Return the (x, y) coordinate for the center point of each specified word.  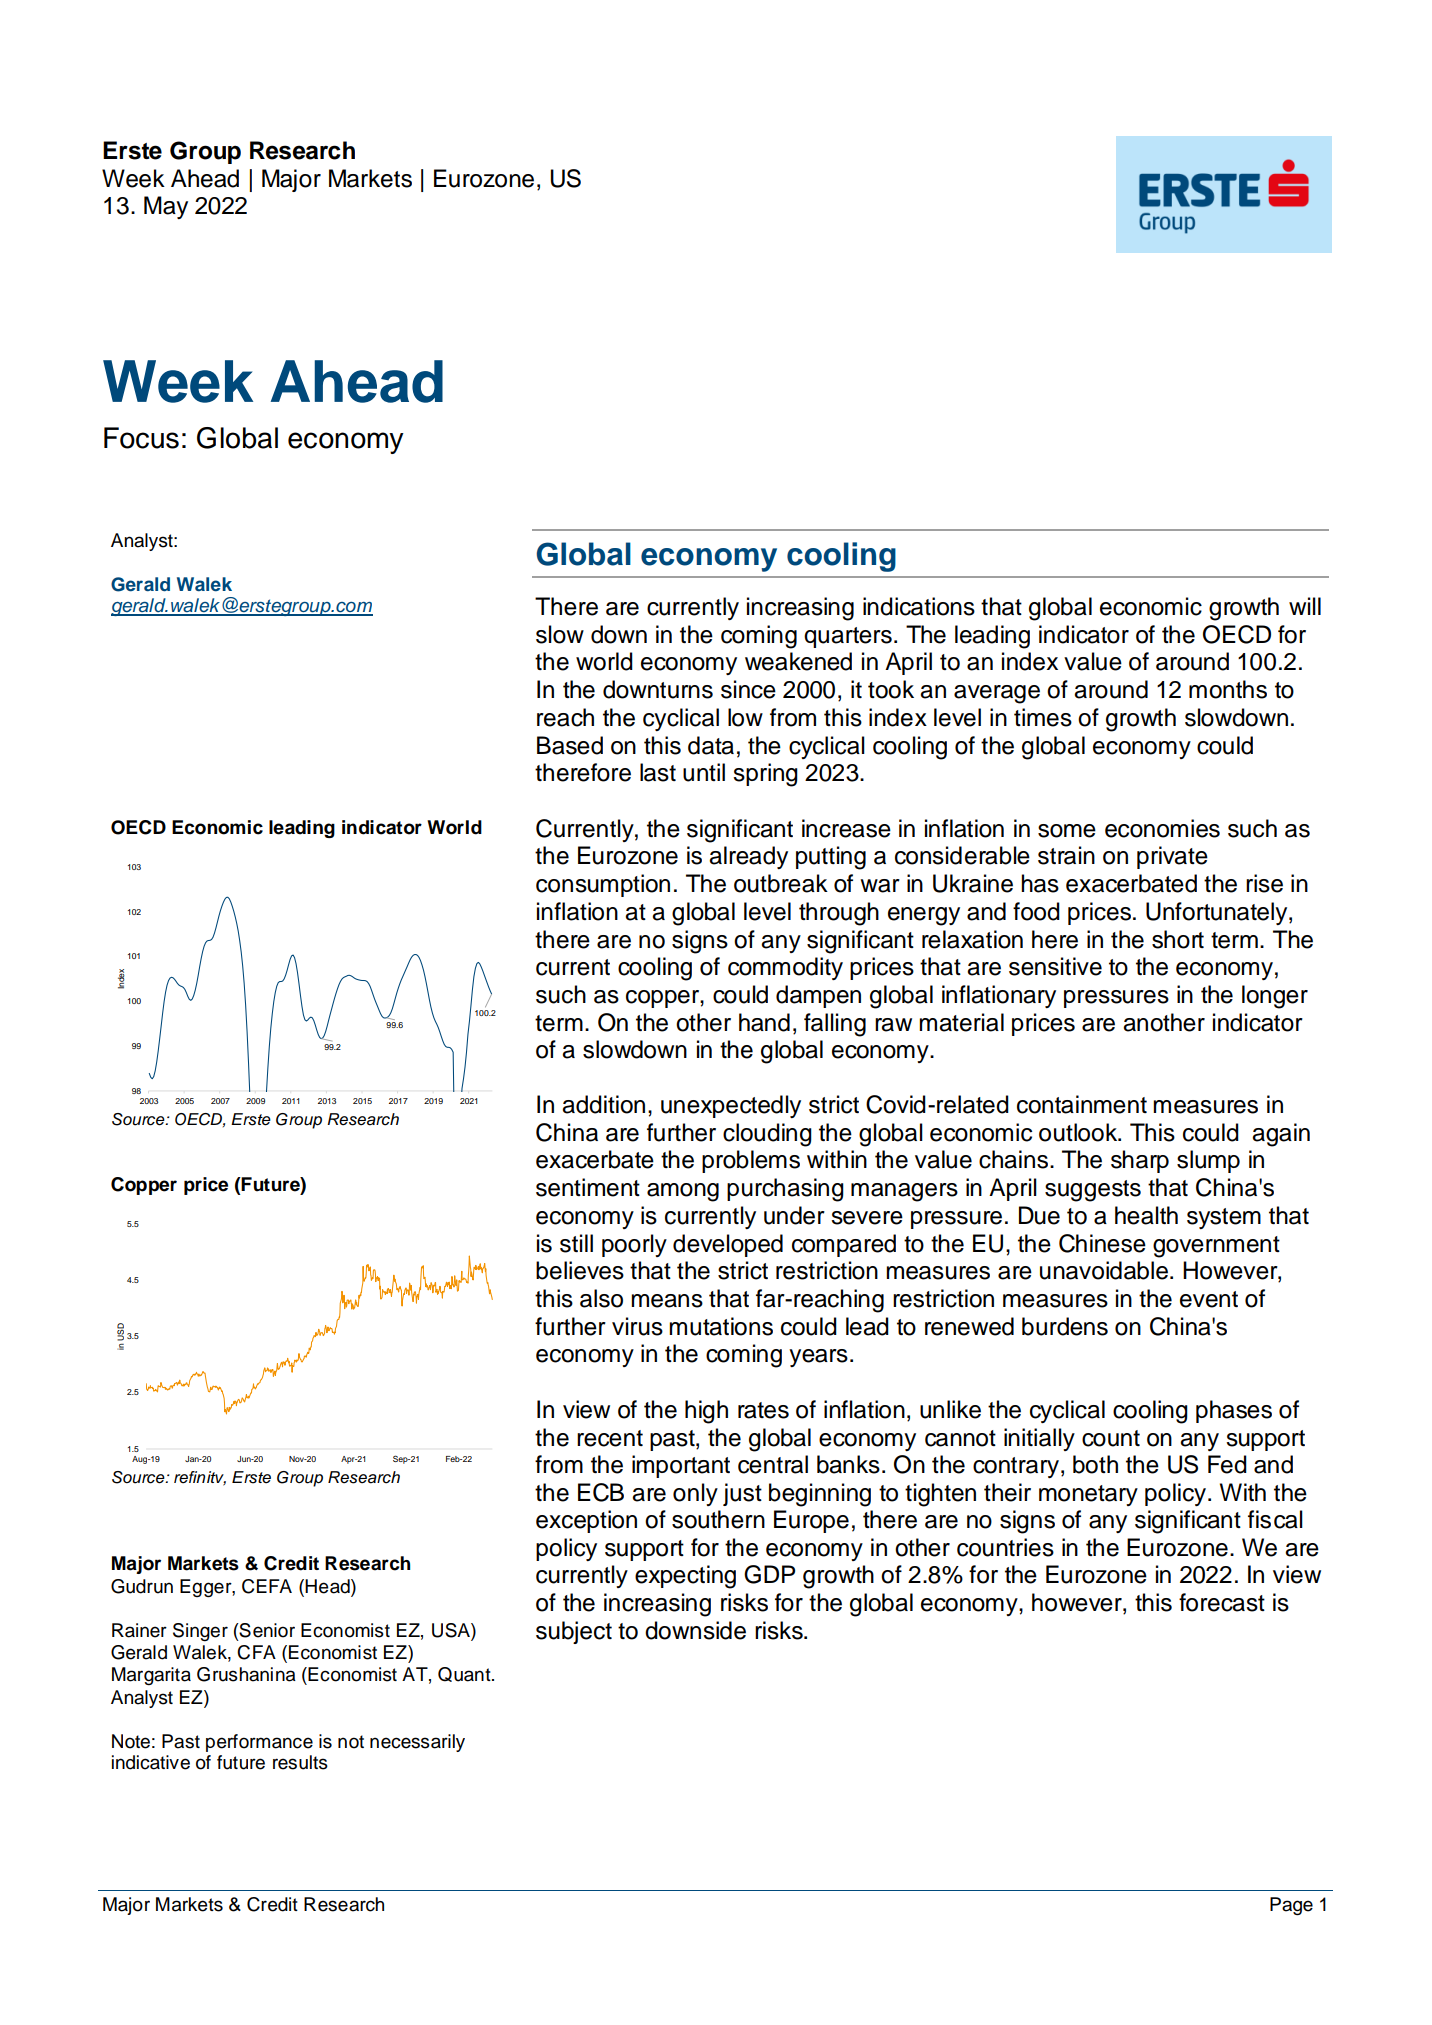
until (704, 772)
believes (580, 1270)
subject (574, 1632)
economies (1162, 828)
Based (570, 745)
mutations (721, 1326)
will (1305, 606)
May (166, 207)
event (1209, 1299)
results (300, 1762)
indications (919, 606)
